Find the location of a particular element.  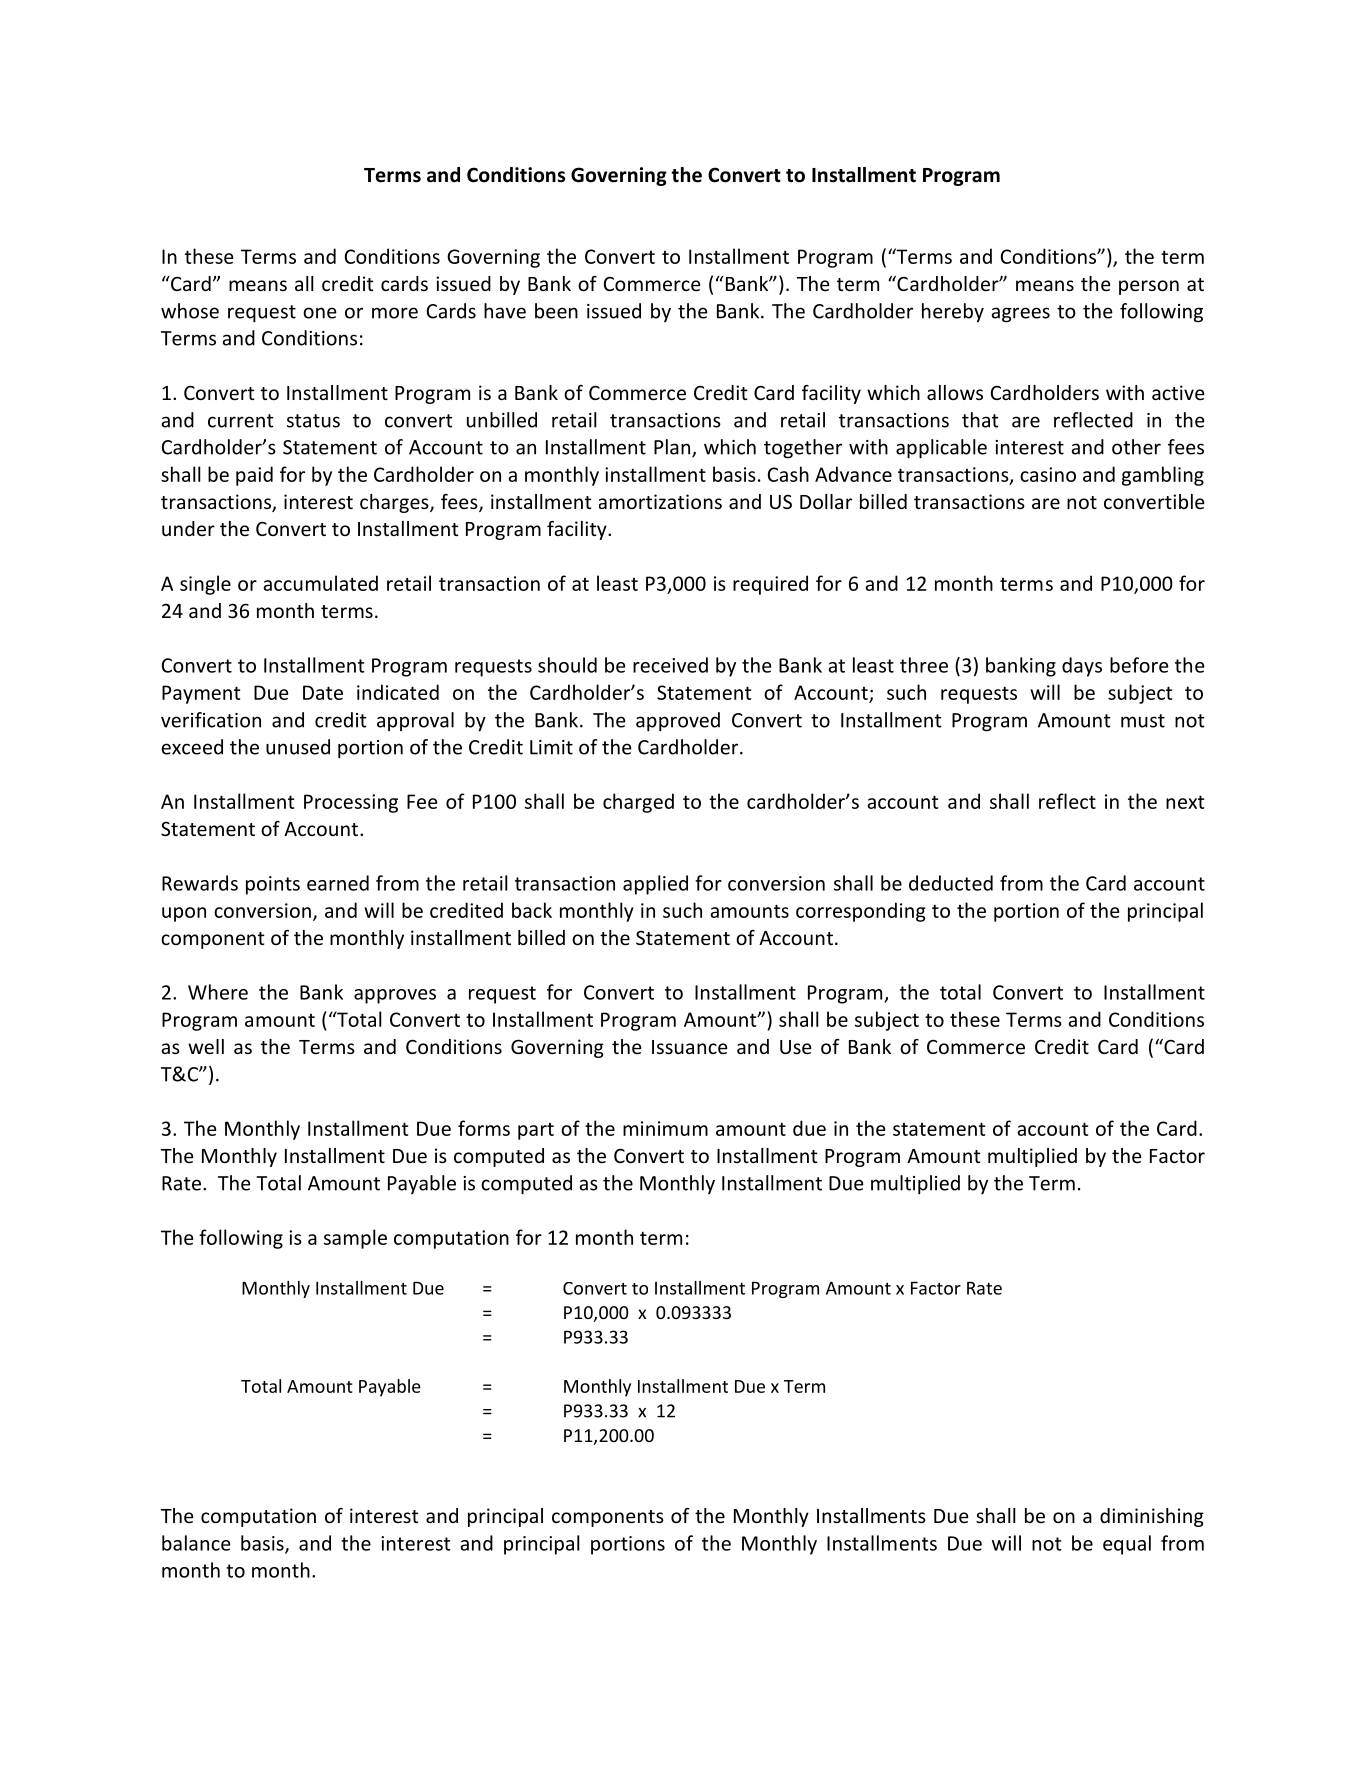

accumulated is located at coordinates (320, 583).
